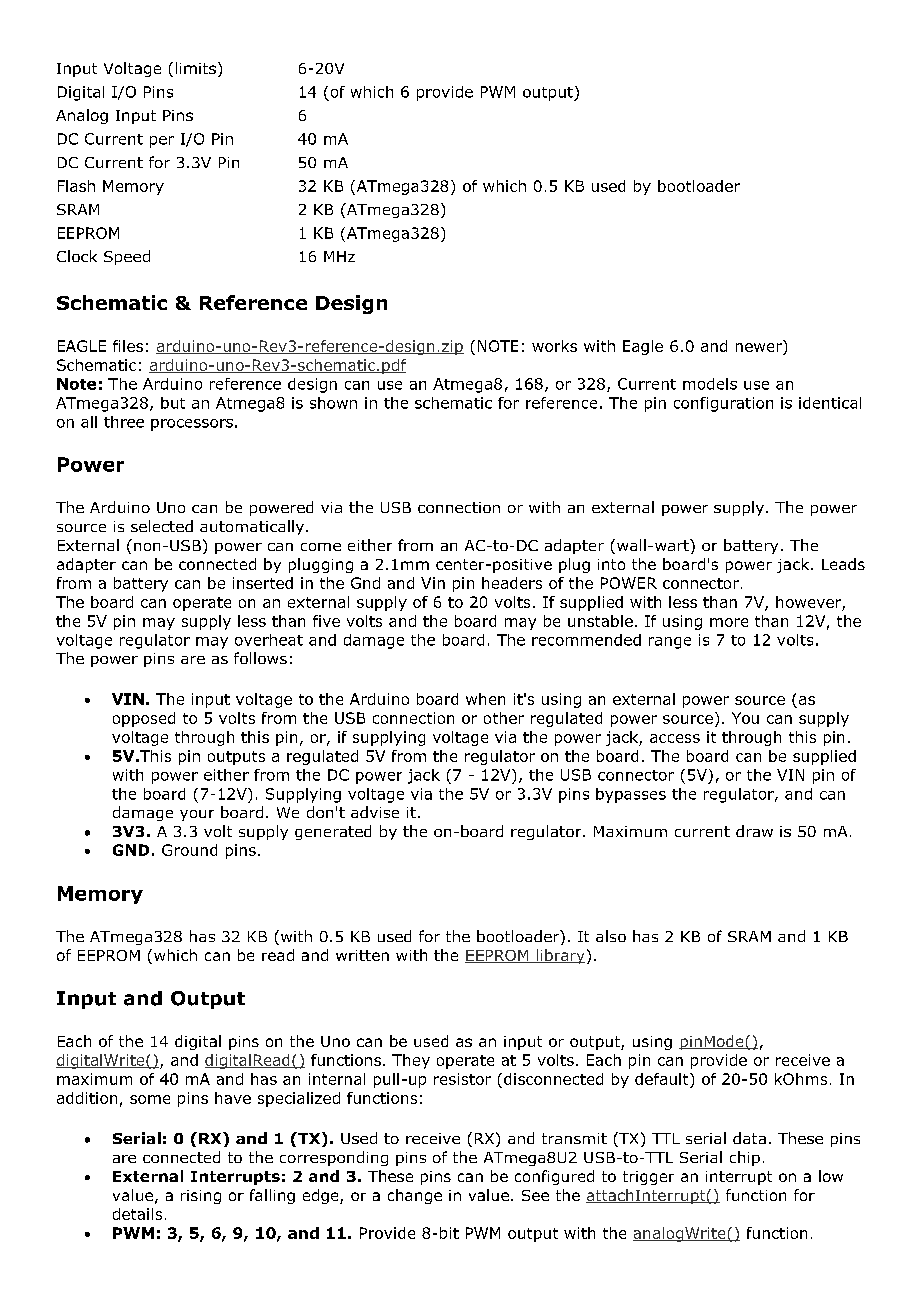  I want to click on opposed, so click(144, 719).
